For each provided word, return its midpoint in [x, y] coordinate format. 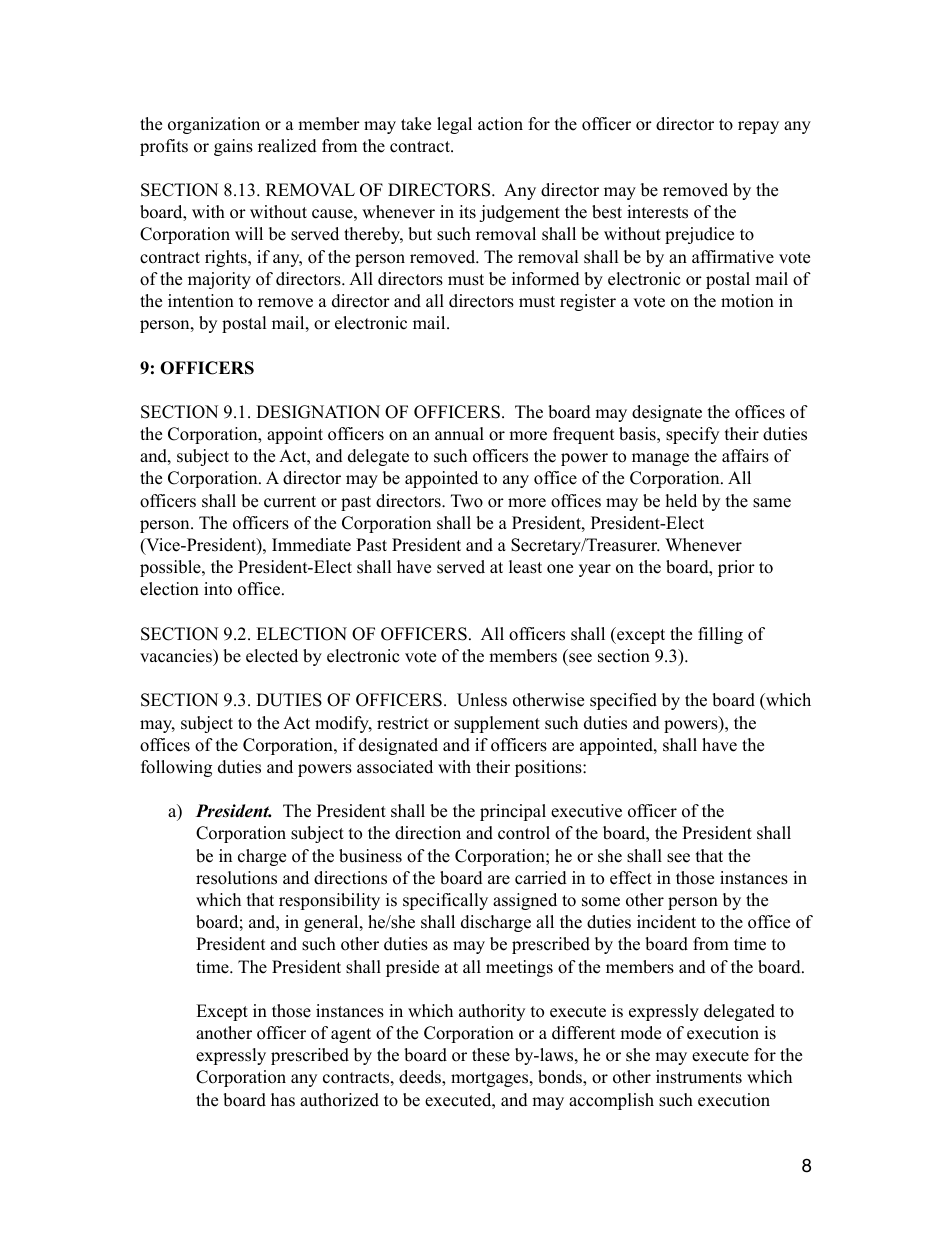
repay [758, 127]
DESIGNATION [318, 412]
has [283, 1100]
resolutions [236, 878]
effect [631, 878]
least [525, 567]
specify [692, 435]
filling [720, 635]
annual [459, 434]
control [524, 833]
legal [454, 125]
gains [233, 147]
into [218, 589]
